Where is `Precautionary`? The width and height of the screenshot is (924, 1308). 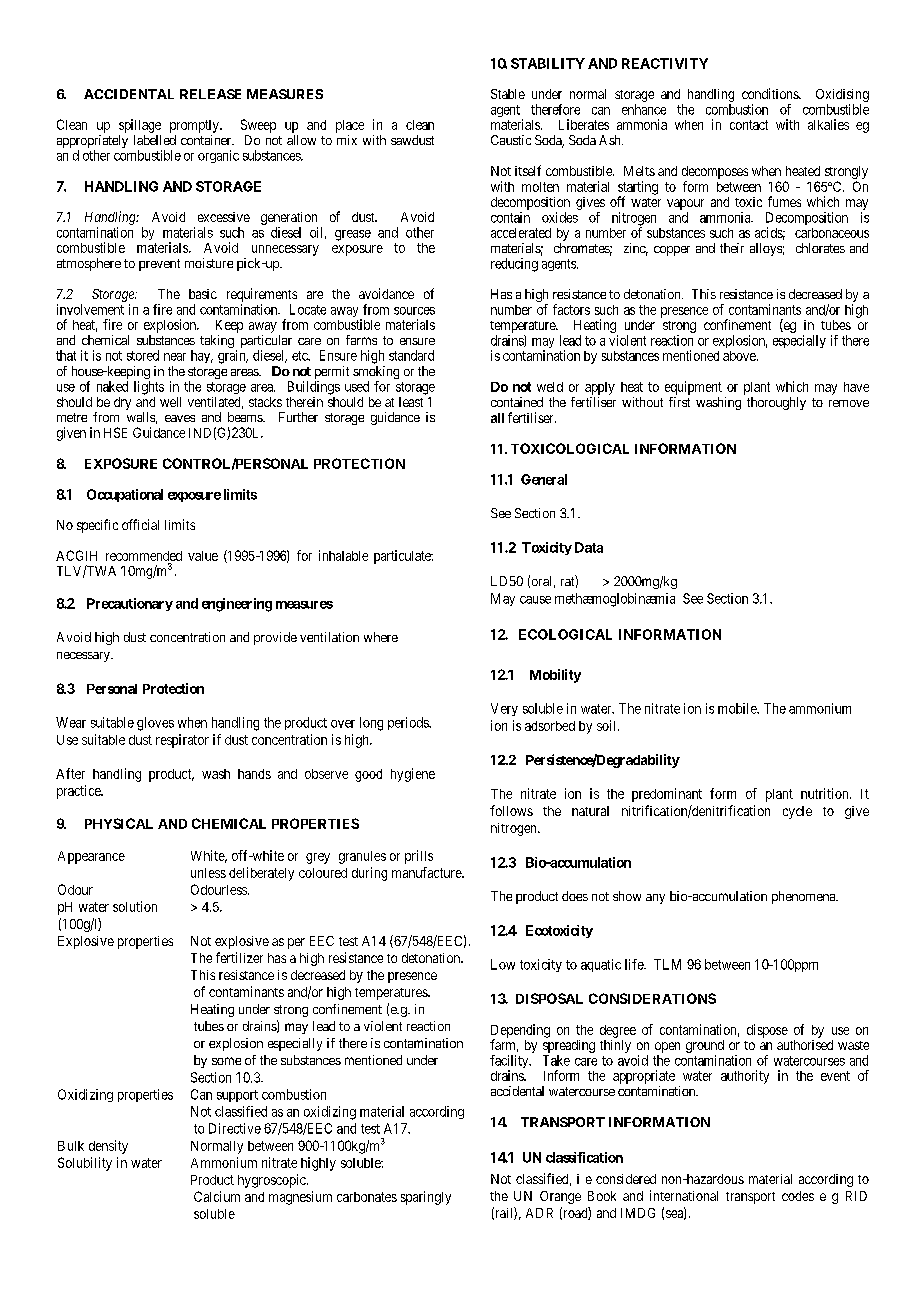
Precautionary is located at coordinates (130, 604).
